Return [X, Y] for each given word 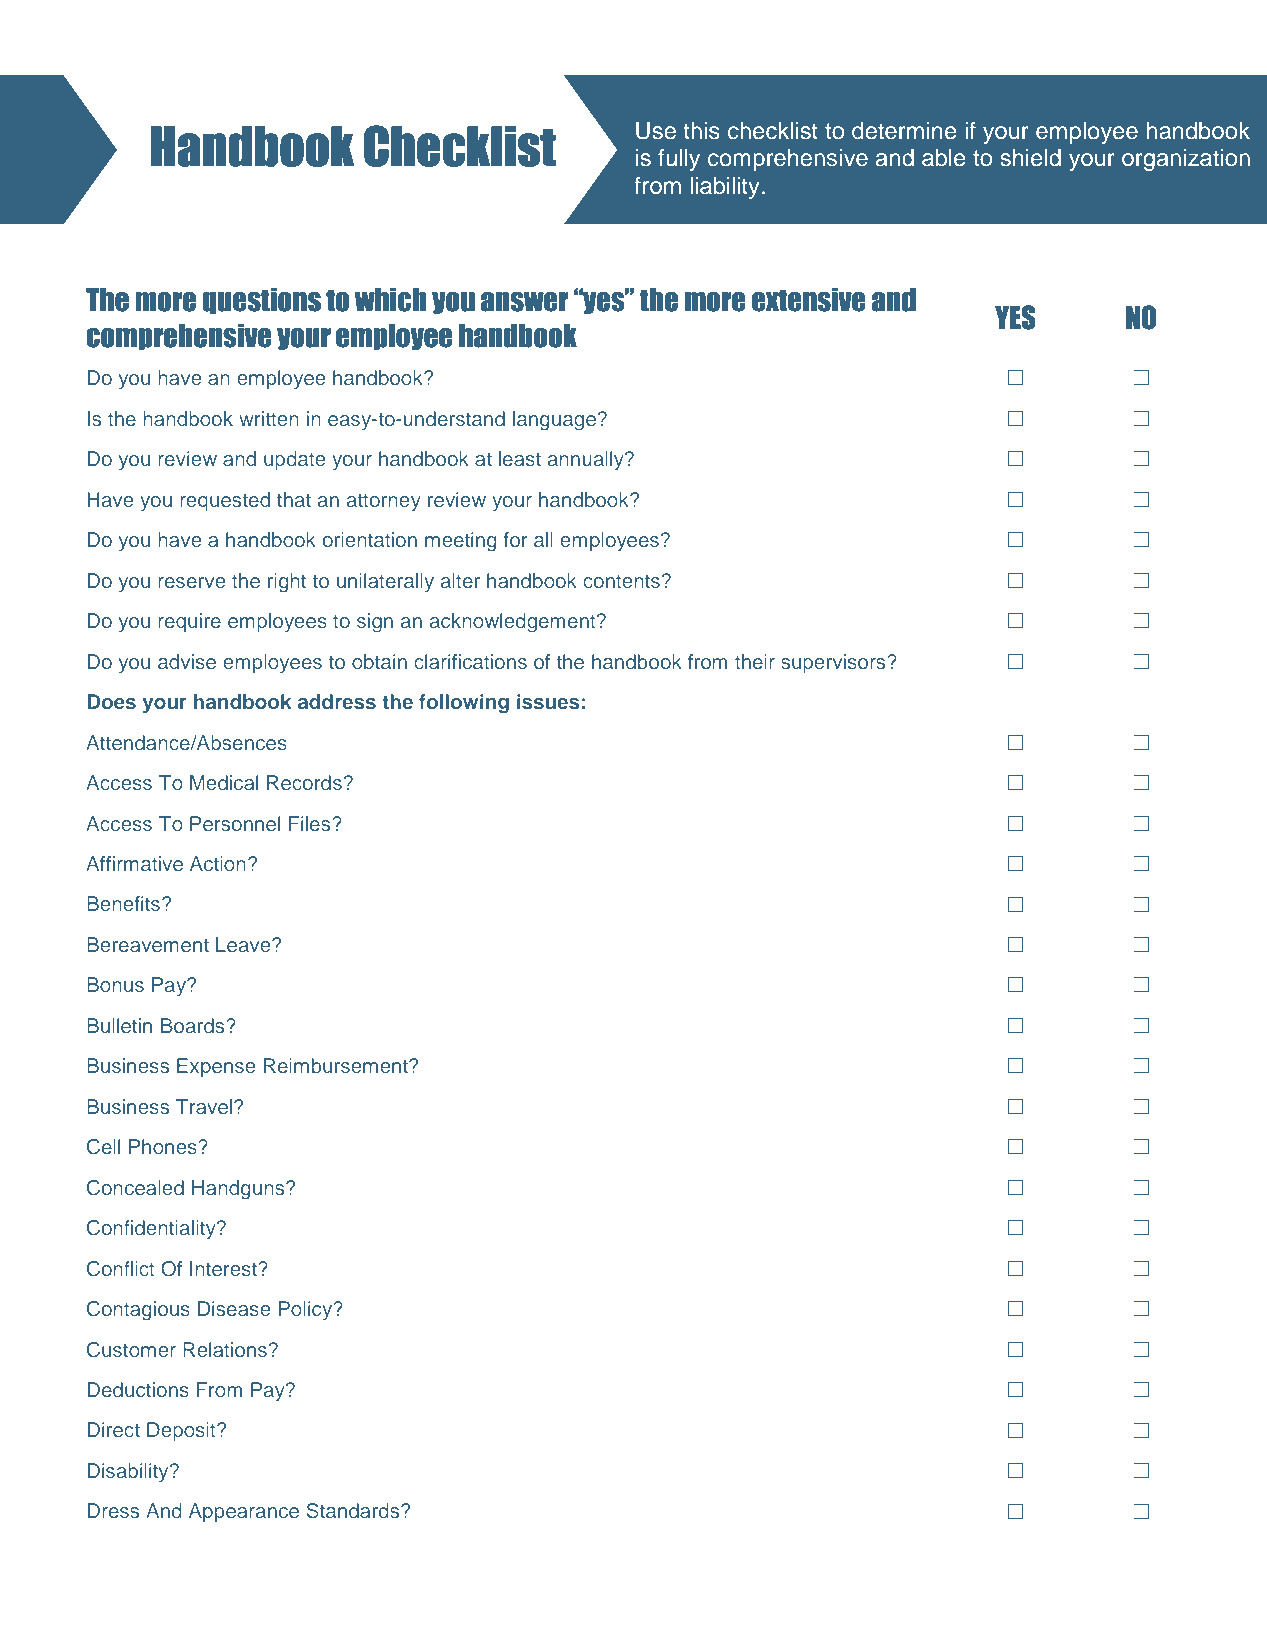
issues [548, 701]
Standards [354, 1511]
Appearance [244, 1512]
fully [679, 159]
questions [262, 301]
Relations [225, 1349]
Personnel [235, 823]
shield [1030, 158]
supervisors [834, 663]
